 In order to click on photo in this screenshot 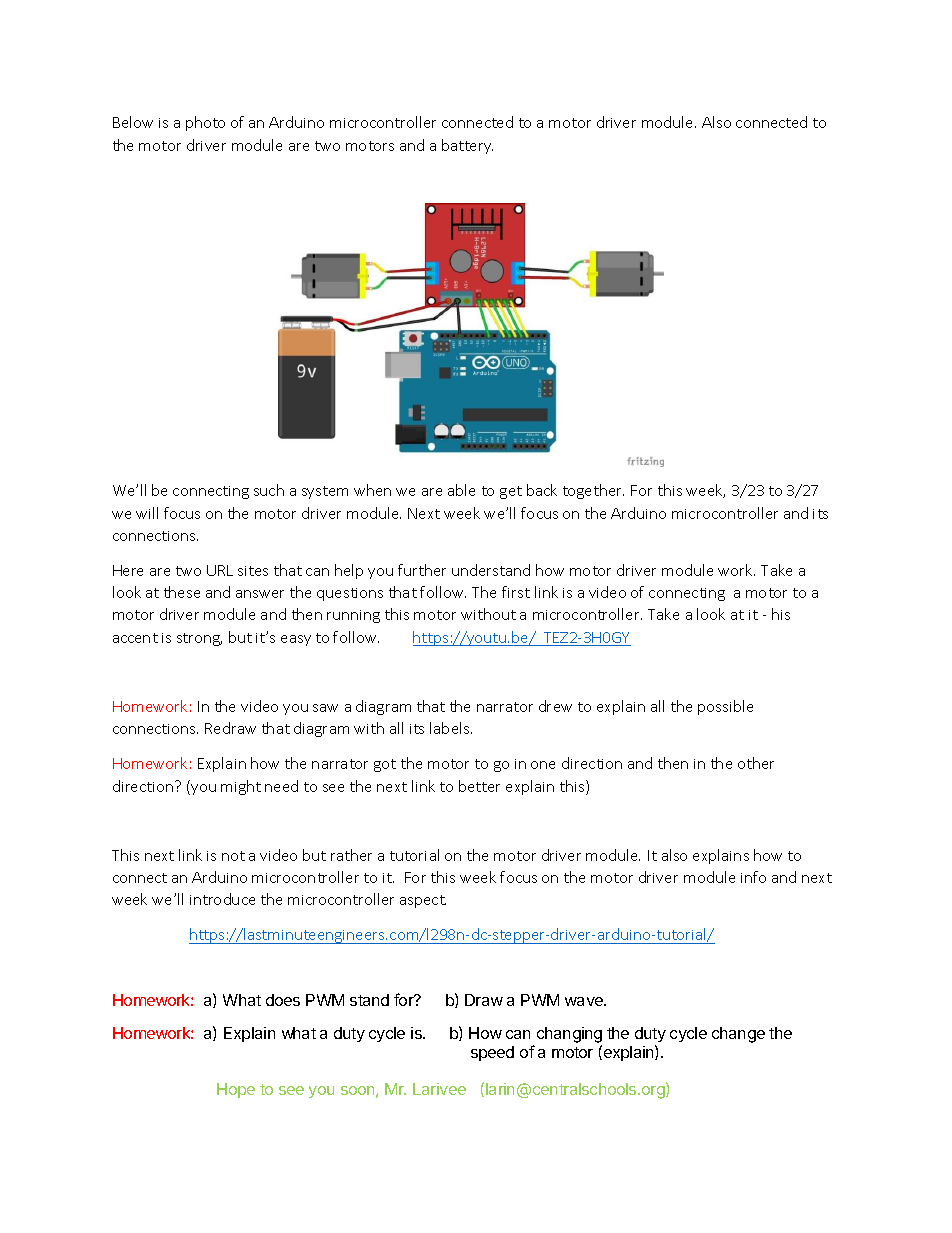, I will do `click(205, 123)`.
